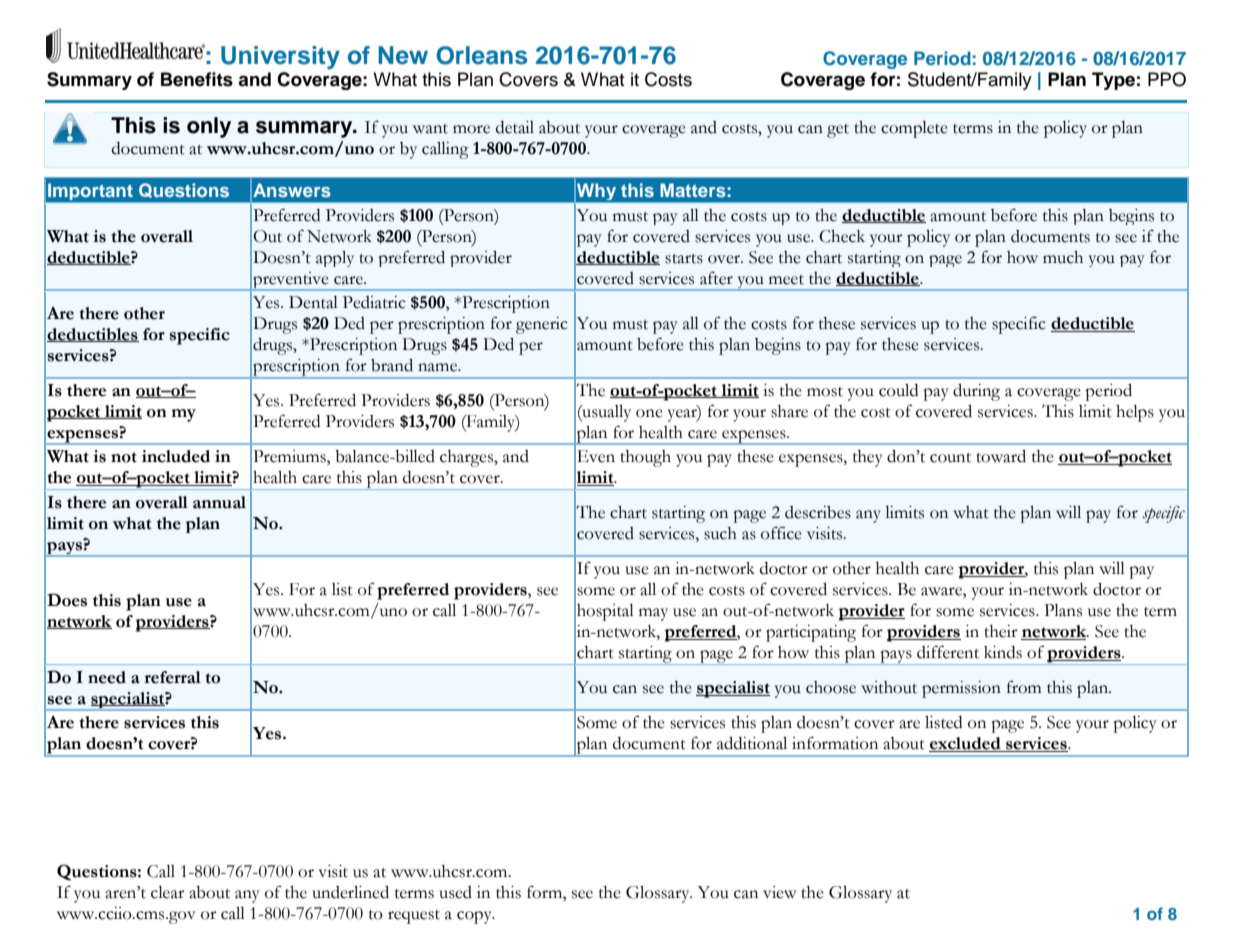 This screenshot has width=1233, height=952. Describe the element at coordinates (1001, 631) in the screenshot. I see `their` at that location.
